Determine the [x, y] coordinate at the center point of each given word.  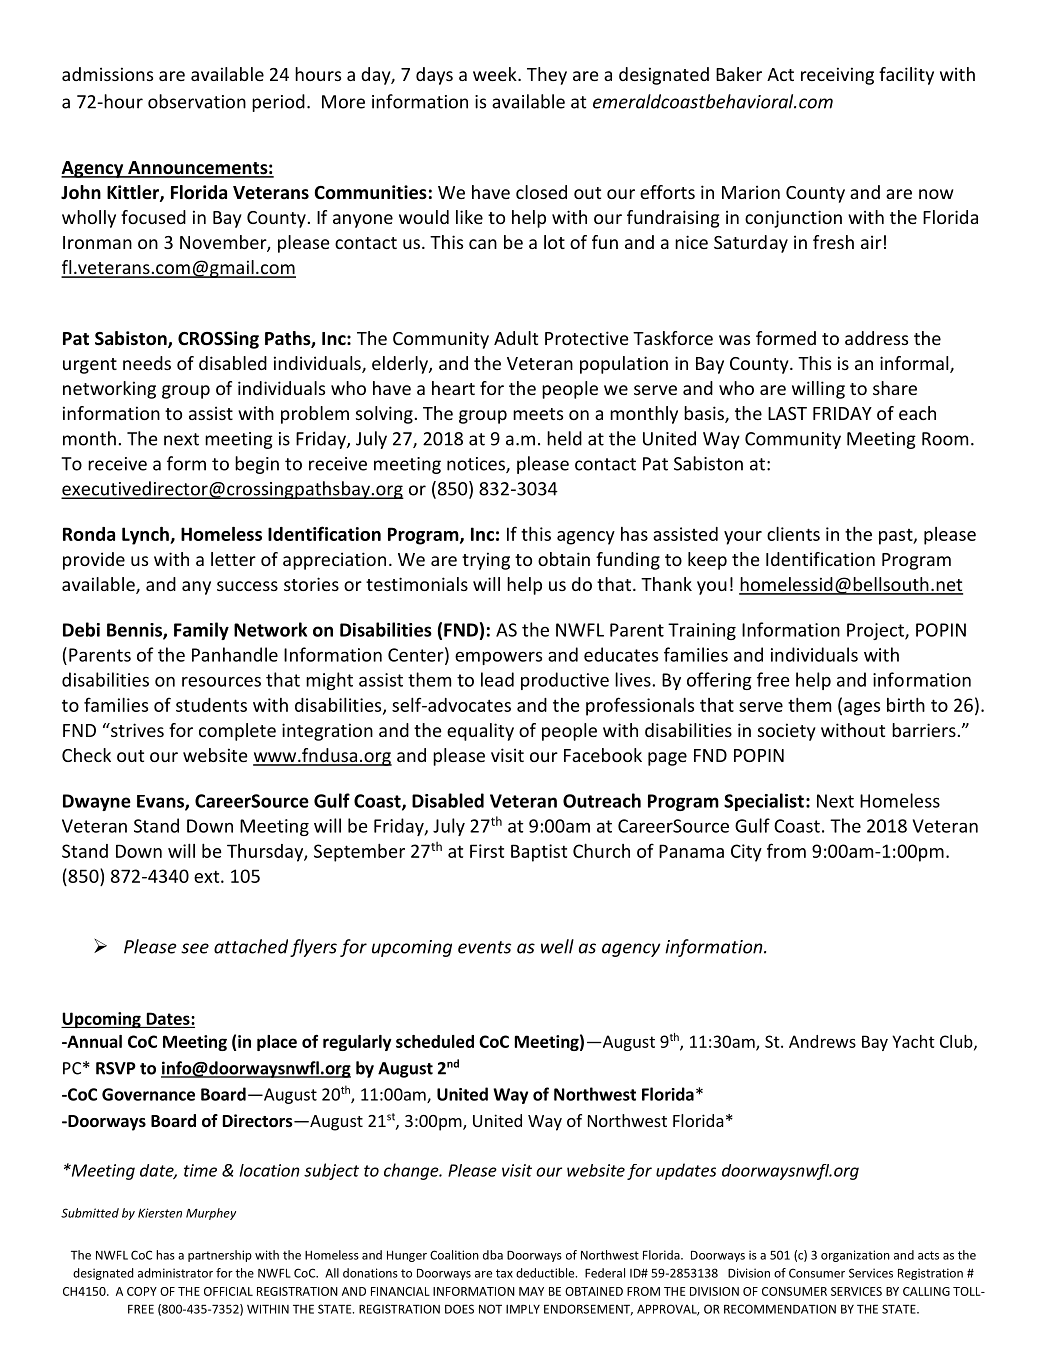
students [211, 705]
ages [862, 709]
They [547, 76]
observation [197, 101]
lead [497, 679]
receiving [837, 76]
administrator [175, 1273]
